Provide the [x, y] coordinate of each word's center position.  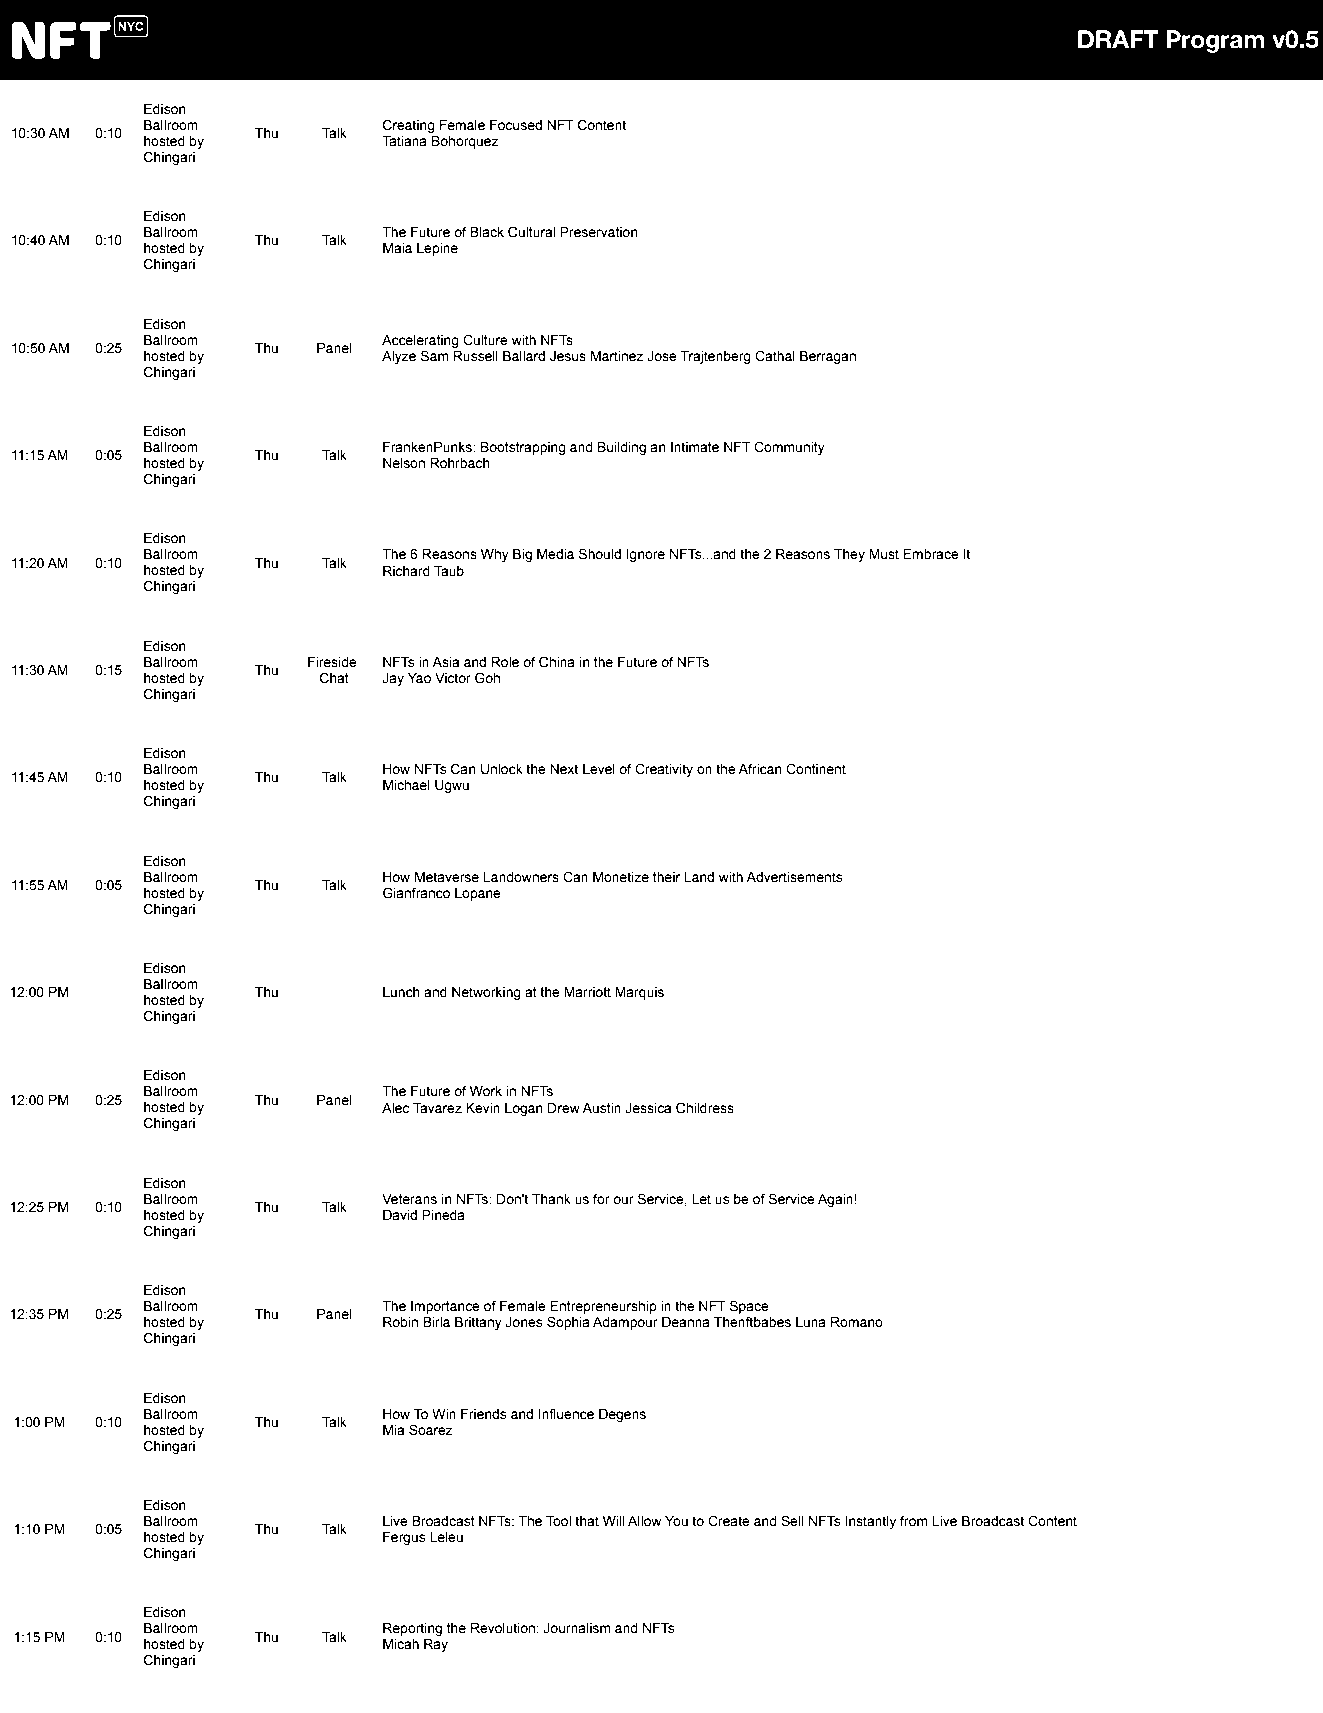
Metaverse [447, 877]
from [913, 1521]
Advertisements [794, 877]
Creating [409, 126]
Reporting [412, 1629]
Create [729, 1521]
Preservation [599, 232]
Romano [857, 1322]
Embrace [931, 554]
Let [701, 1199]
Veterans [409, 1199]
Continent [816, 769]
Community [789, 448]
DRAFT [1118, 39]
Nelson [404, 463]
